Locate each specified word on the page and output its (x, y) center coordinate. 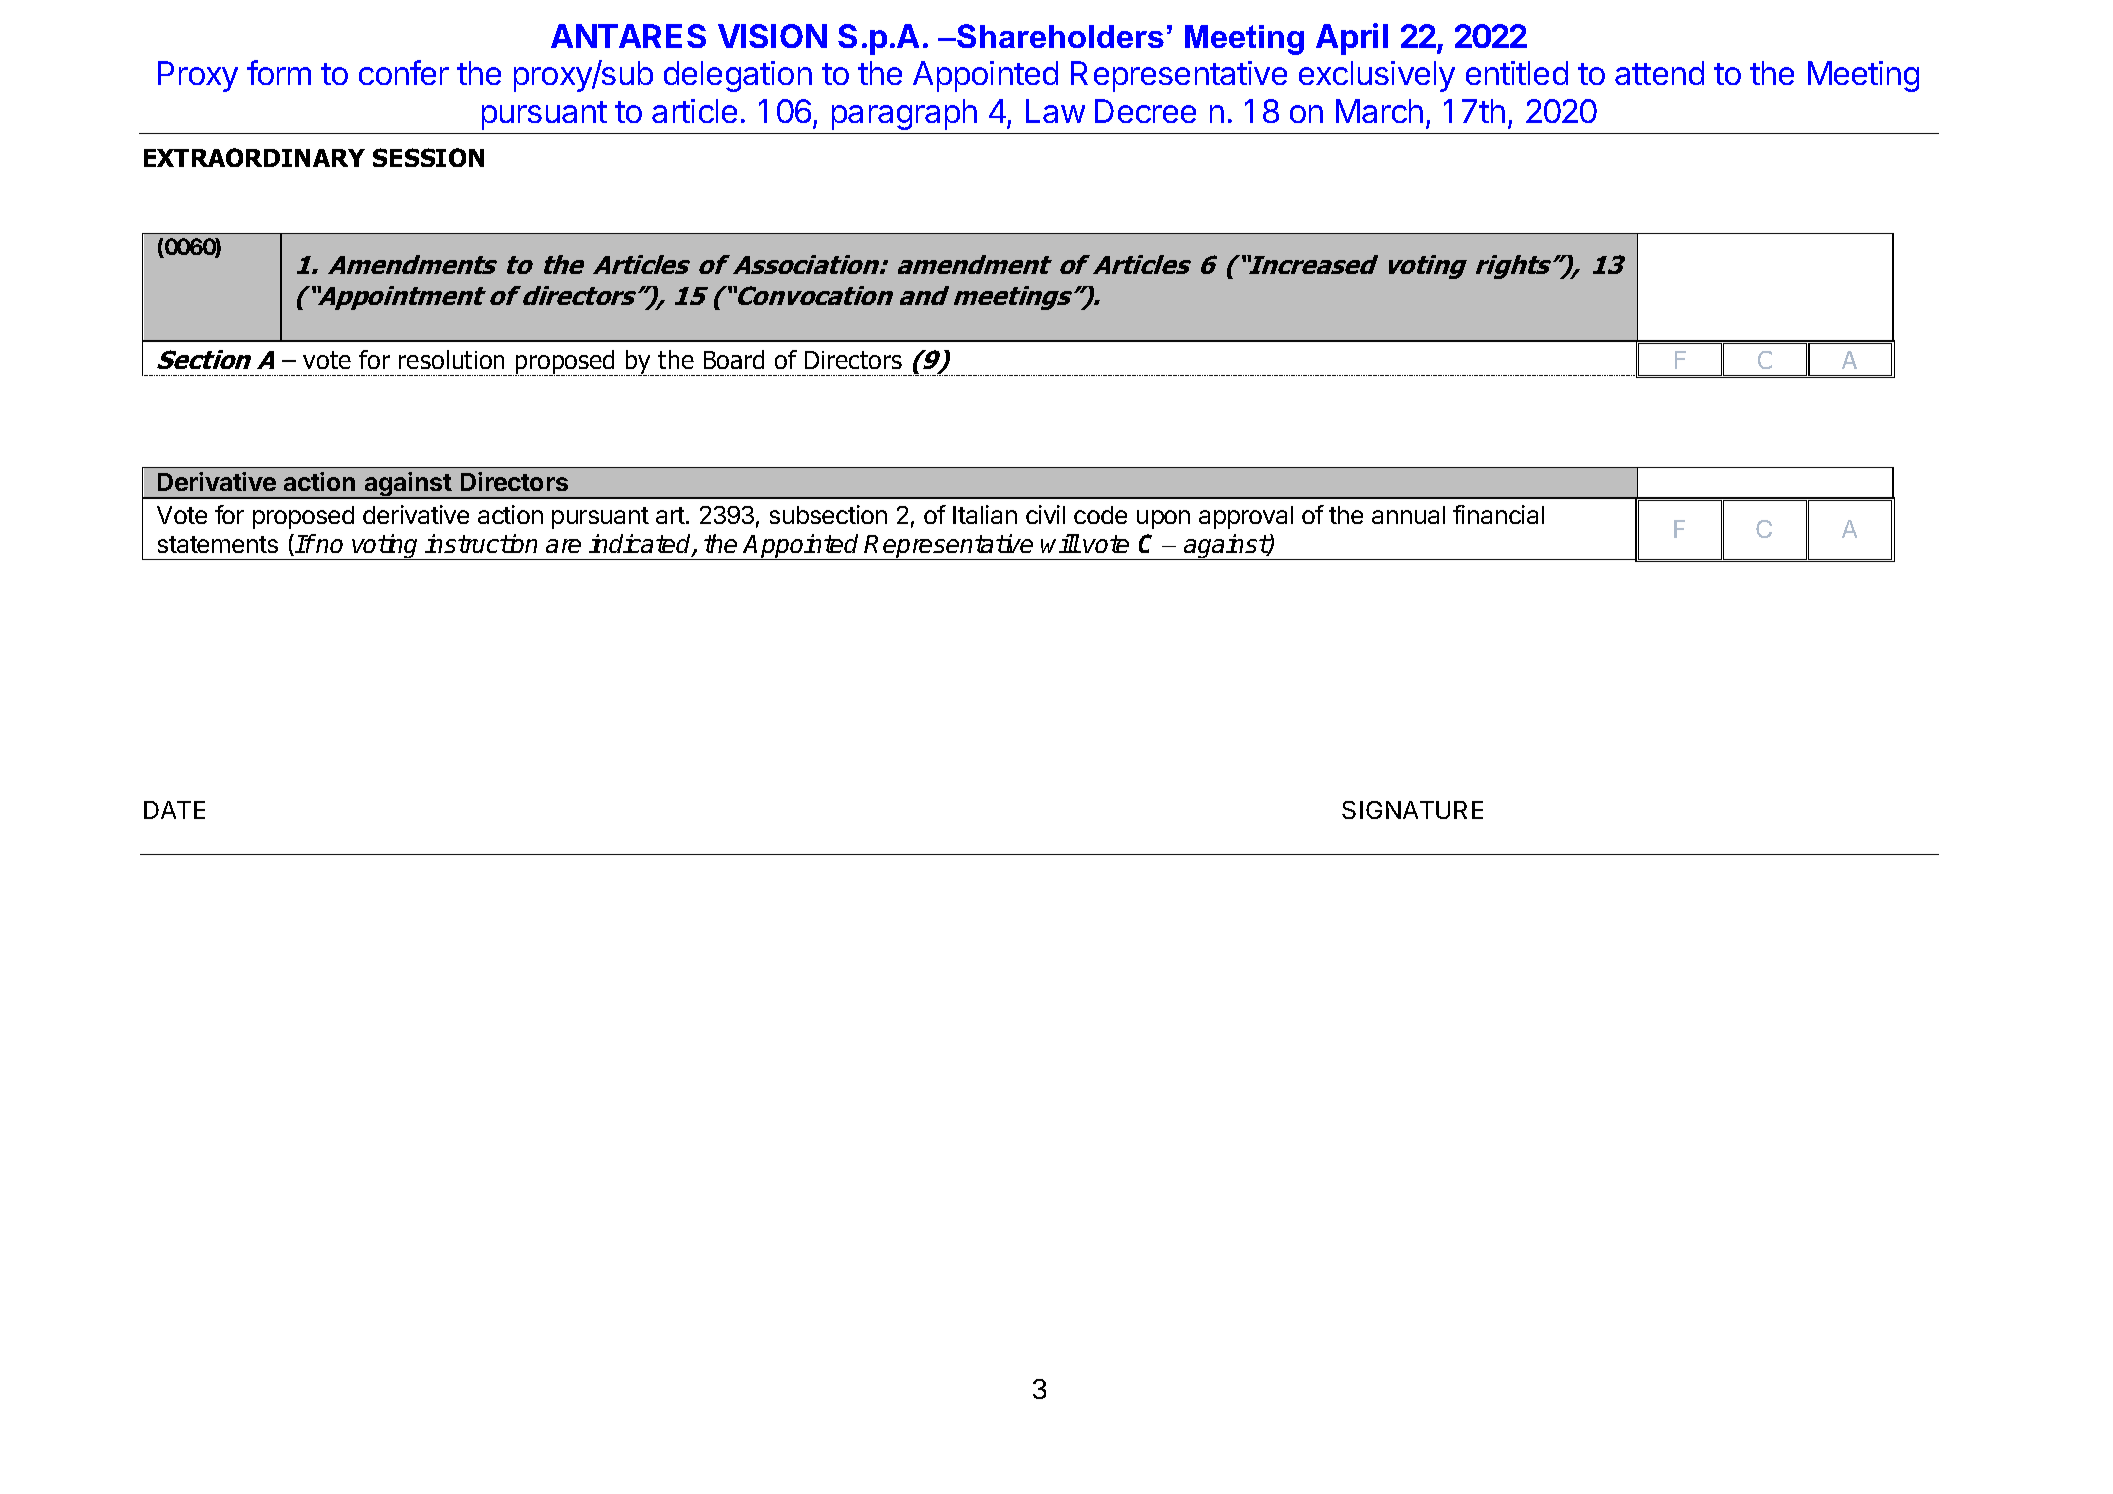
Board (734, 359)
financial (1498, 514)
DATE (174, 810)
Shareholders (1059, 36)
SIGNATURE (1412, 810)
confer (404, 72)
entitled (1517, 73)
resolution (451, 359)
